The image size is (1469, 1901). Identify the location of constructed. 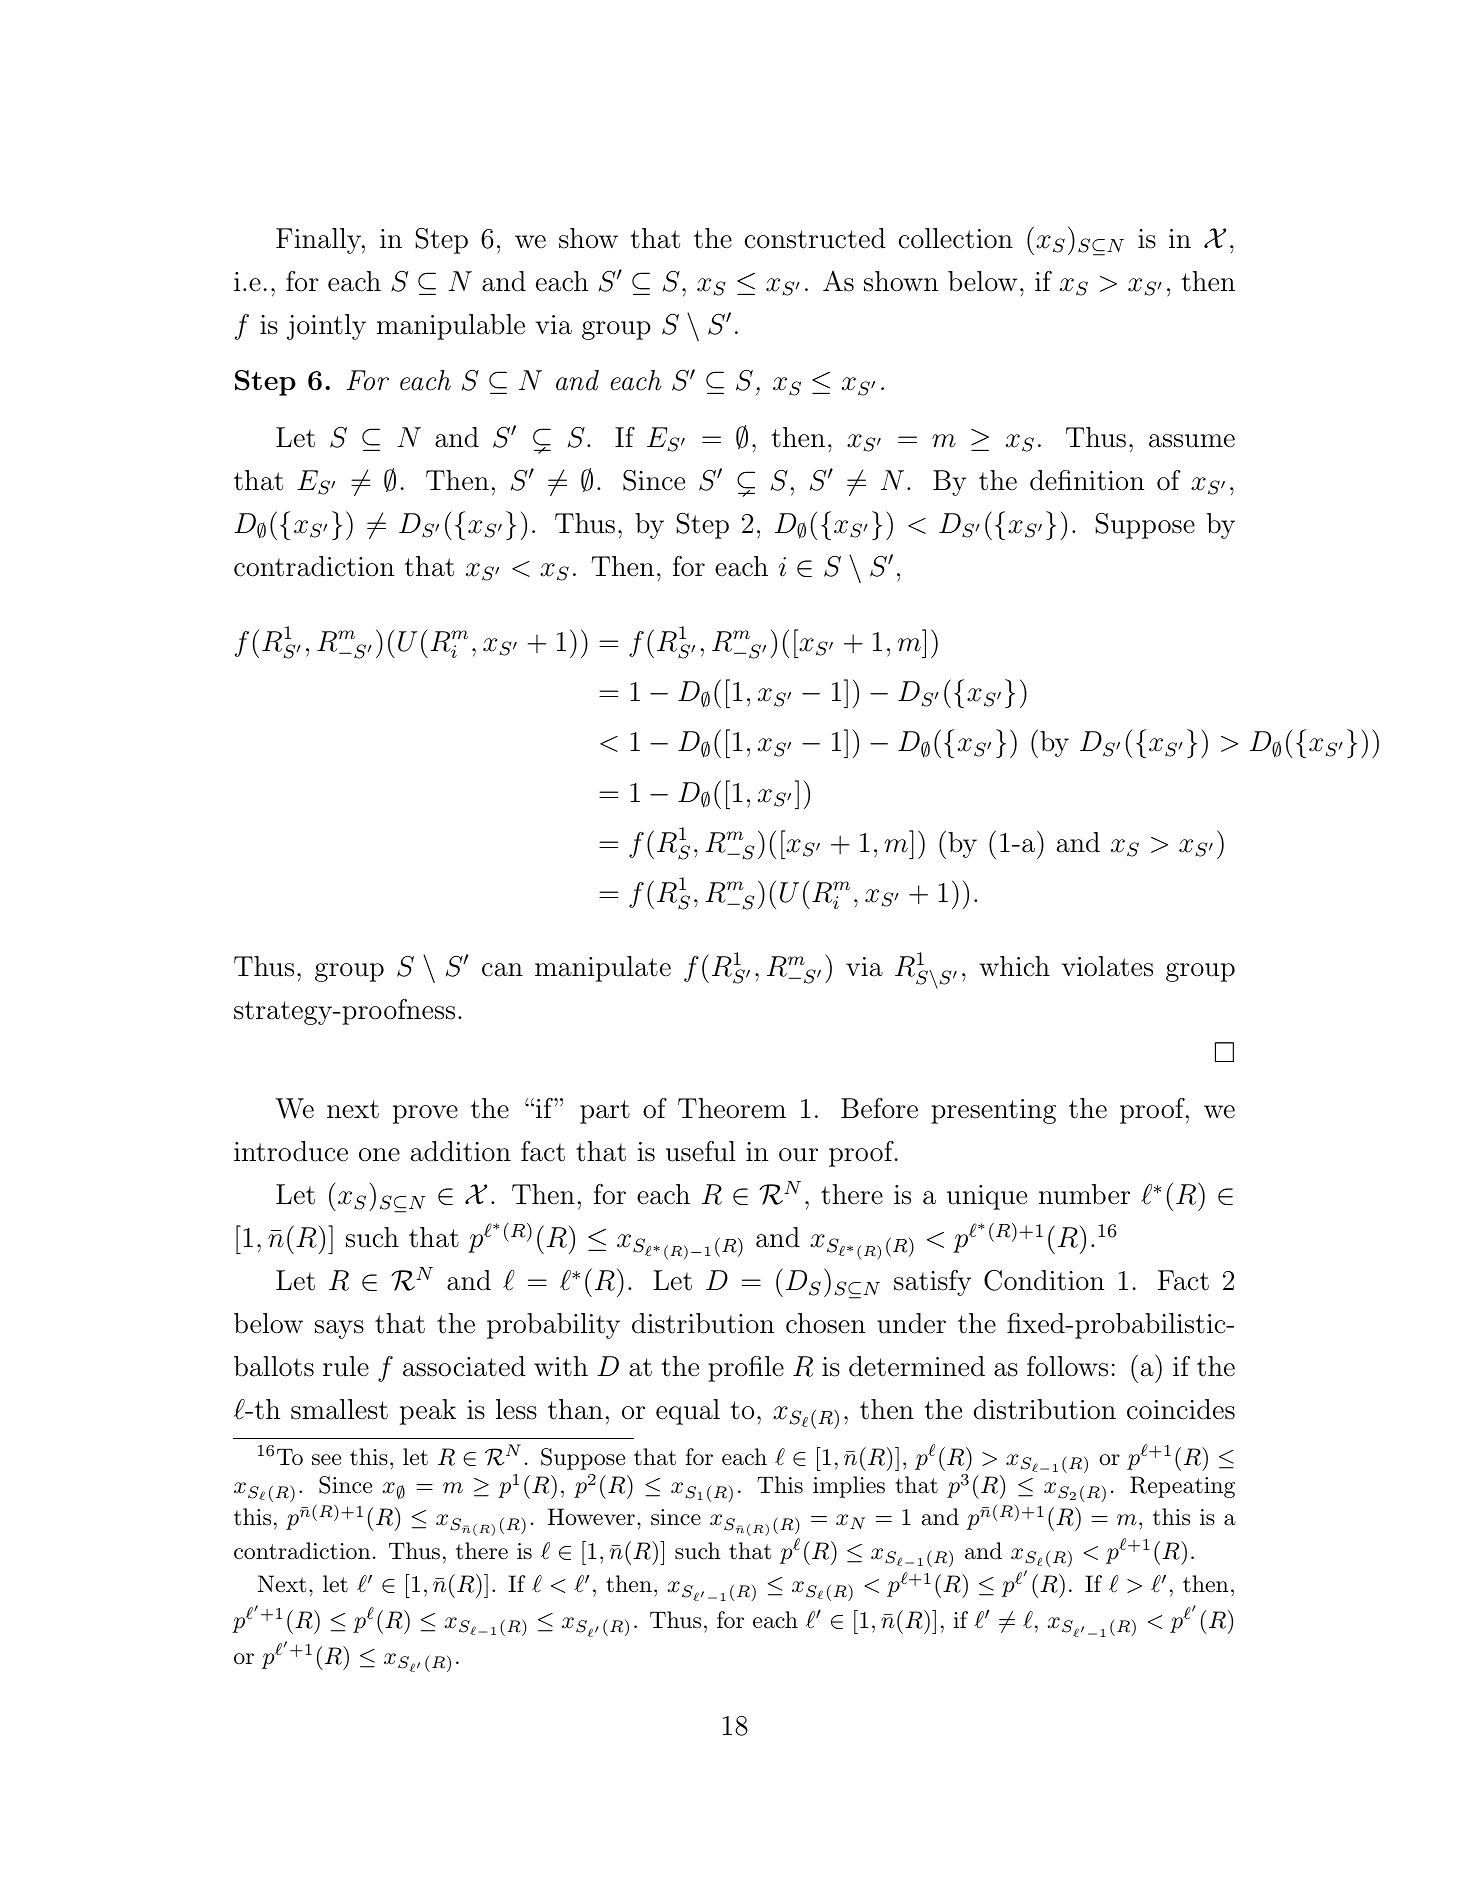
(815, 238).
